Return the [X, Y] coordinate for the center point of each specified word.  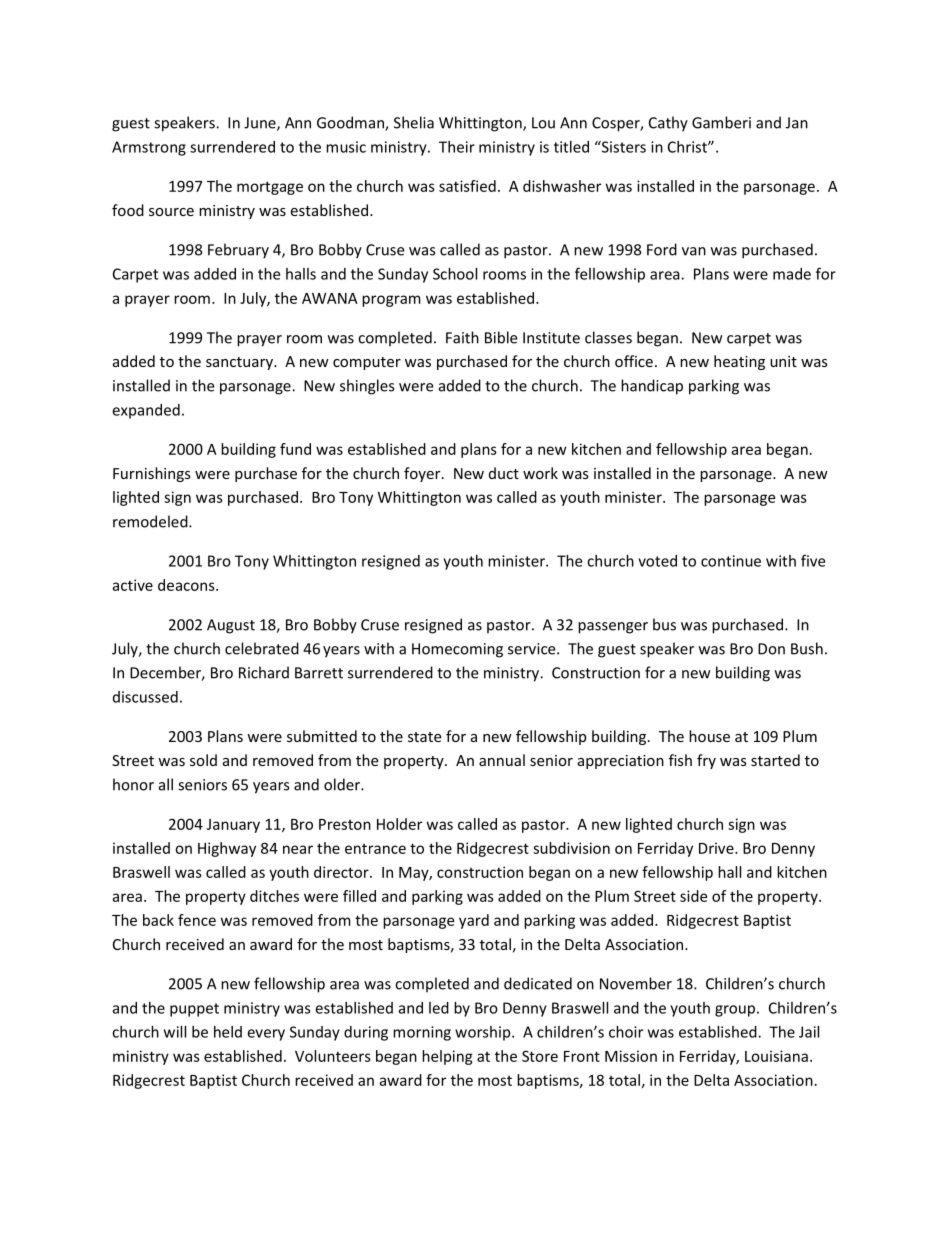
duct [504, 473]
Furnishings [152, 474]
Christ [688, 147]
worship [484, 1033]
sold [203, 760]
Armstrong [149, 148]
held [228, 1032]
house [709, 736]
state [424, 737]
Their [457, 147]
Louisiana [776, 1056]
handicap [652, 387]
